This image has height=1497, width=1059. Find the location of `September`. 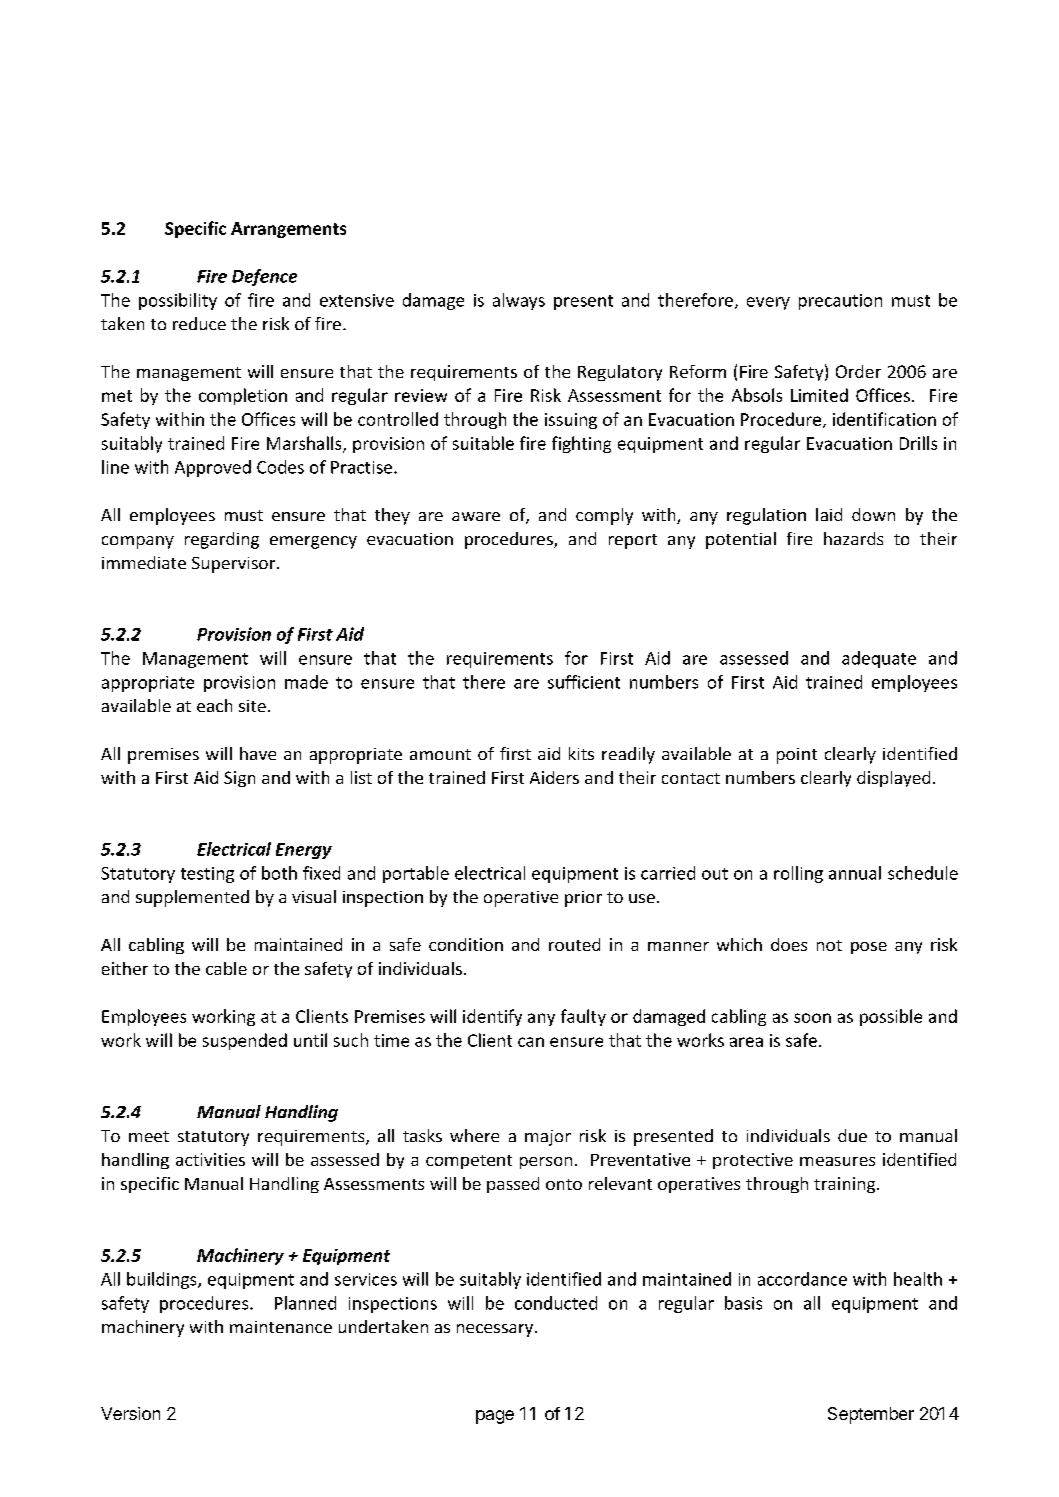

September is located at coordinates (871, 1415).
